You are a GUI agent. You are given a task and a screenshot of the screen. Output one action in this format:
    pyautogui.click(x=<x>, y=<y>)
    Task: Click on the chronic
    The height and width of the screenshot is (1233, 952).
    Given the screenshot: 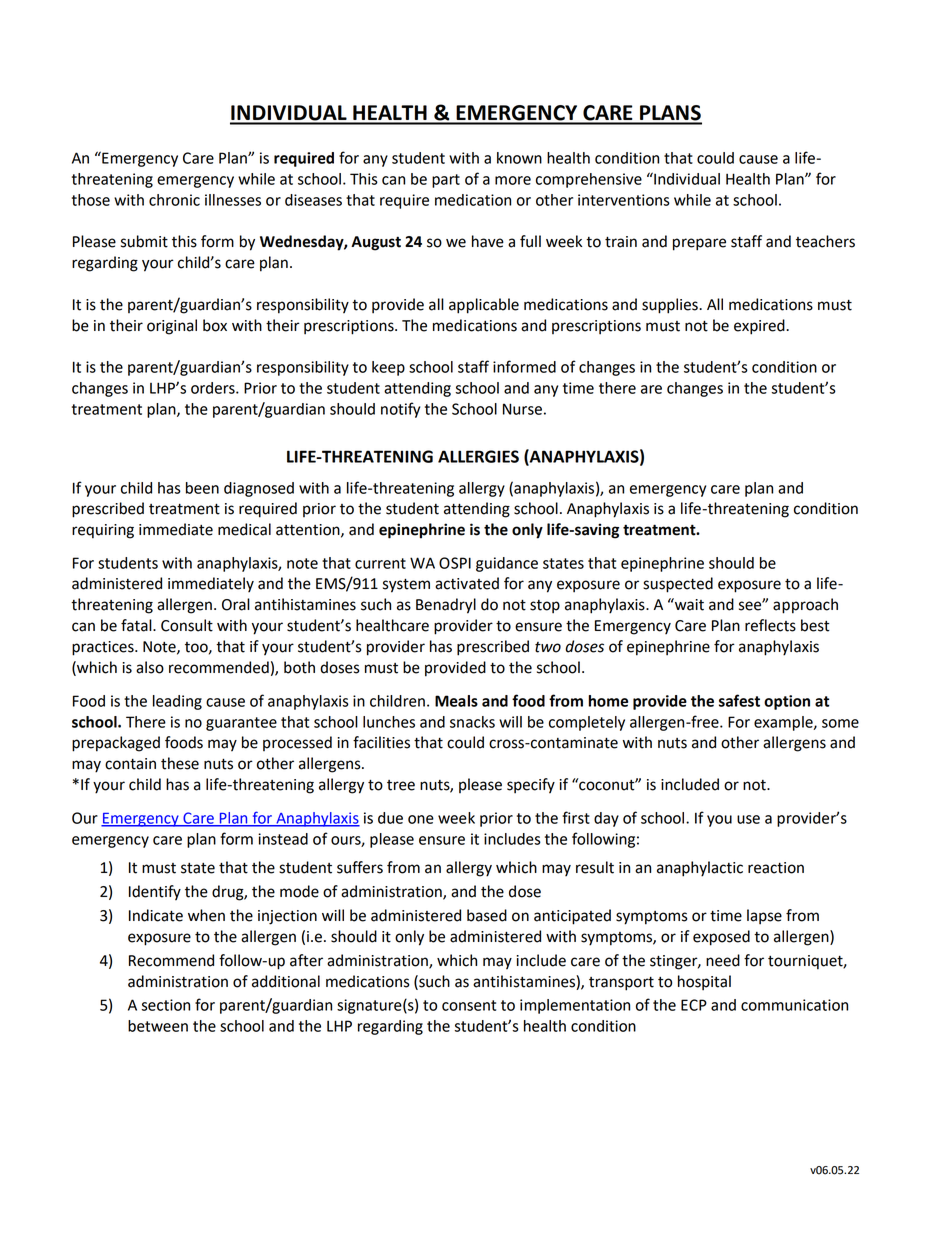 What is the action you would take?
    pyautogui.click(x=174, y=200)
